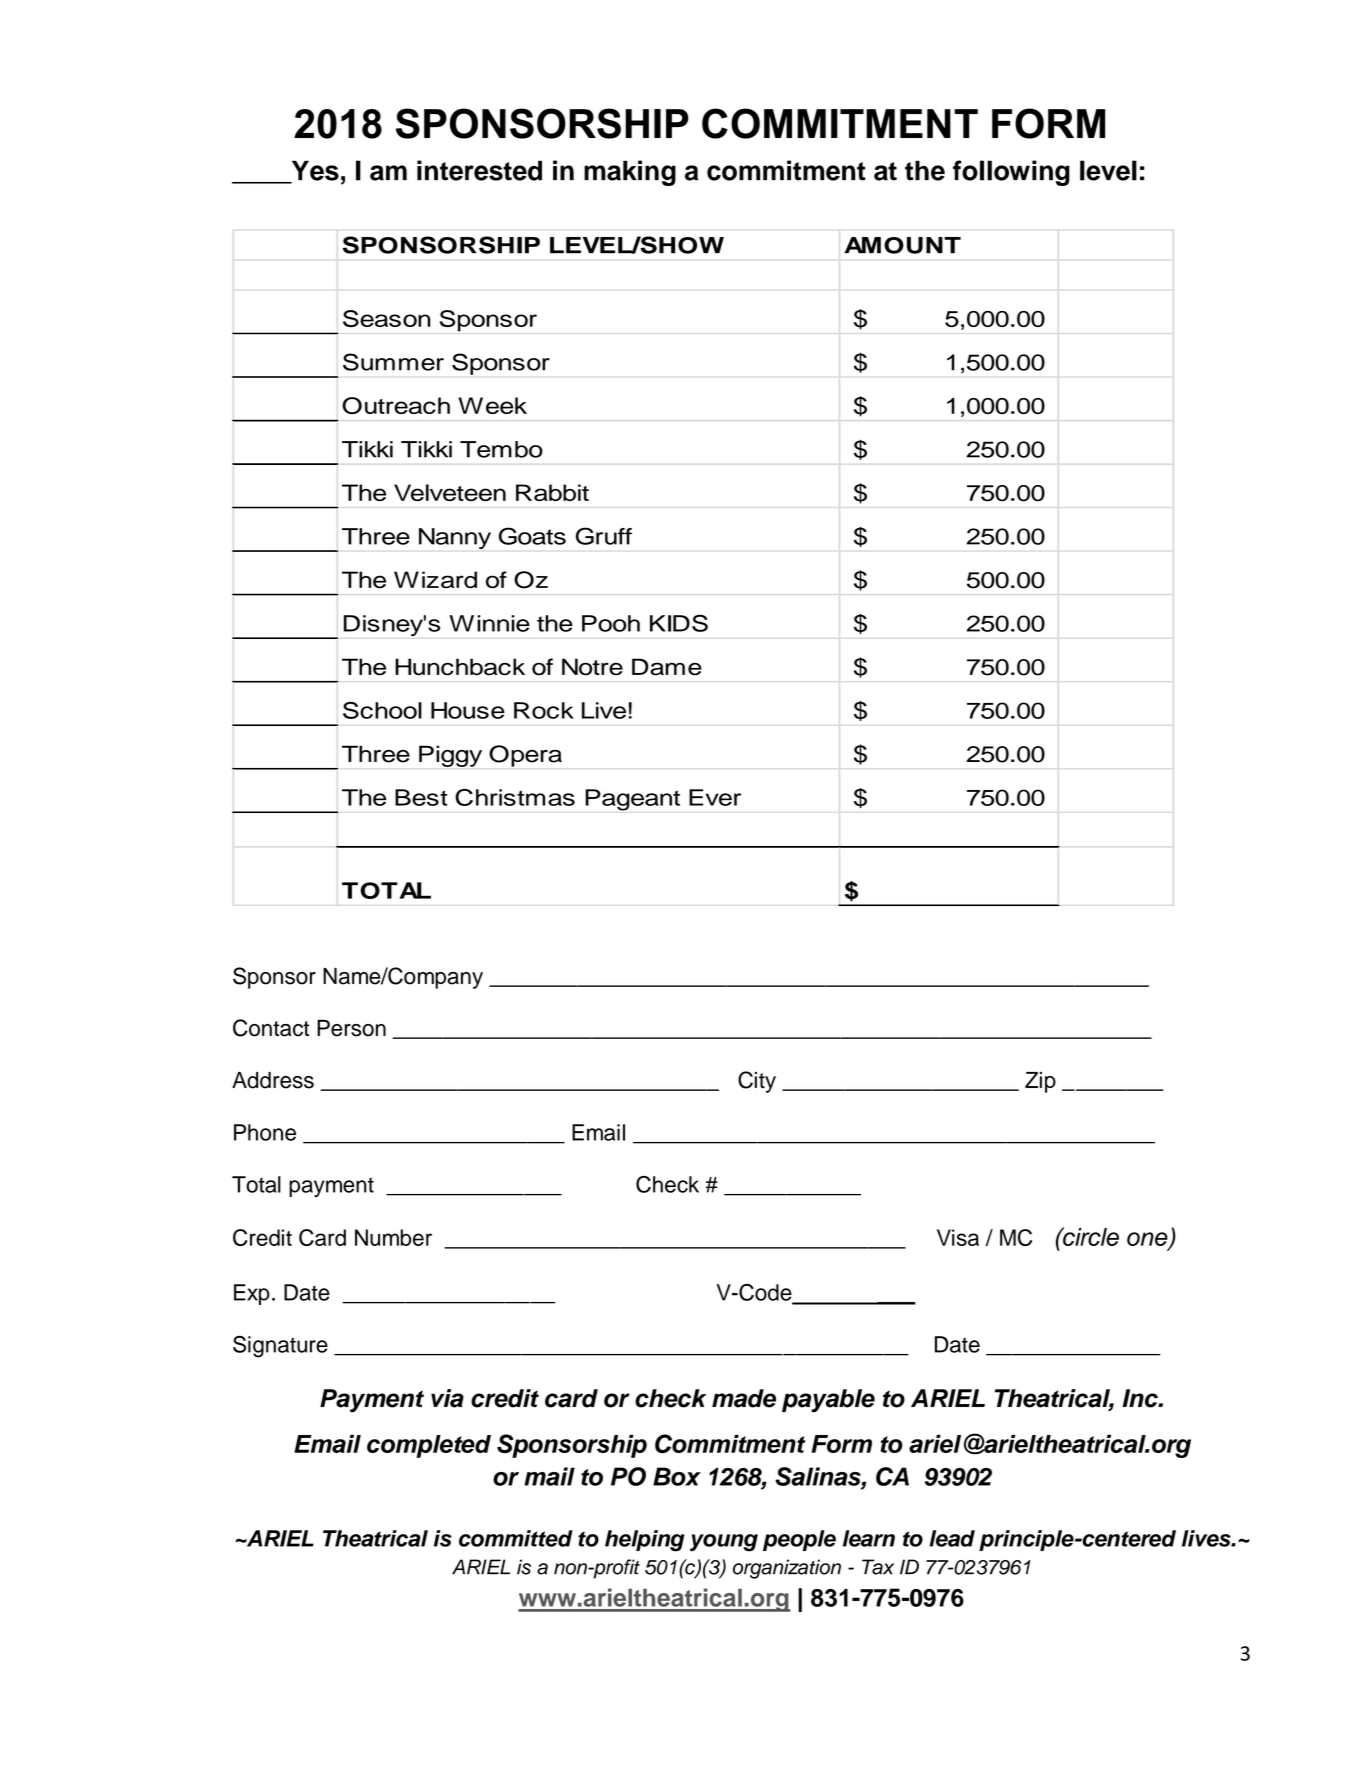  What do you see at coordinates (757, 1082) in the page?
I see `City` at bounding box center [757, 1082].
